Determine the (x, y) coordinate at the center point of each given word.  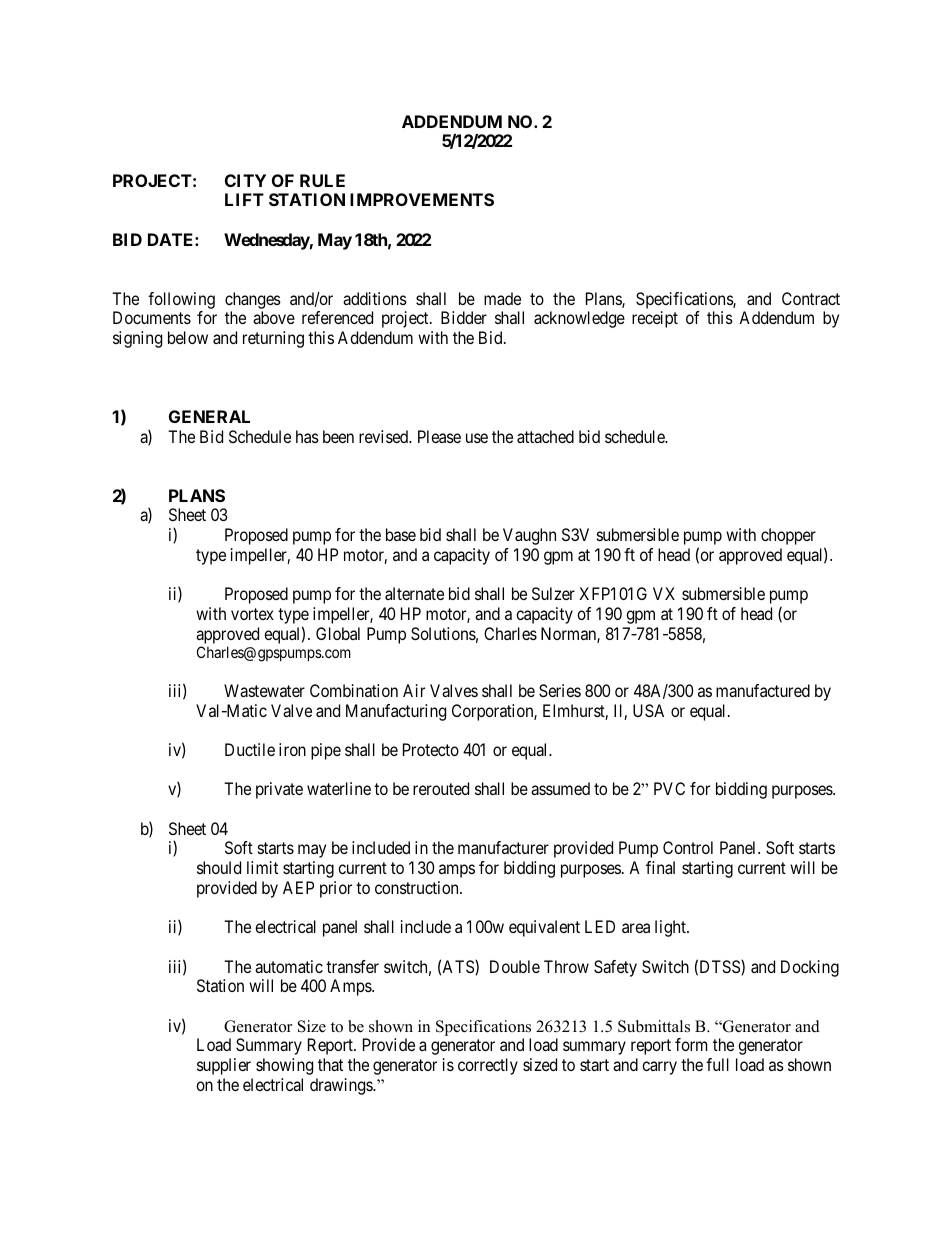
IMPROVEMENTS (422, 199)
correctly (488, 1066)
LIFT (244, 199)
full (717, 1064)
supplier (224, 1066)
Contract (811, 298)
